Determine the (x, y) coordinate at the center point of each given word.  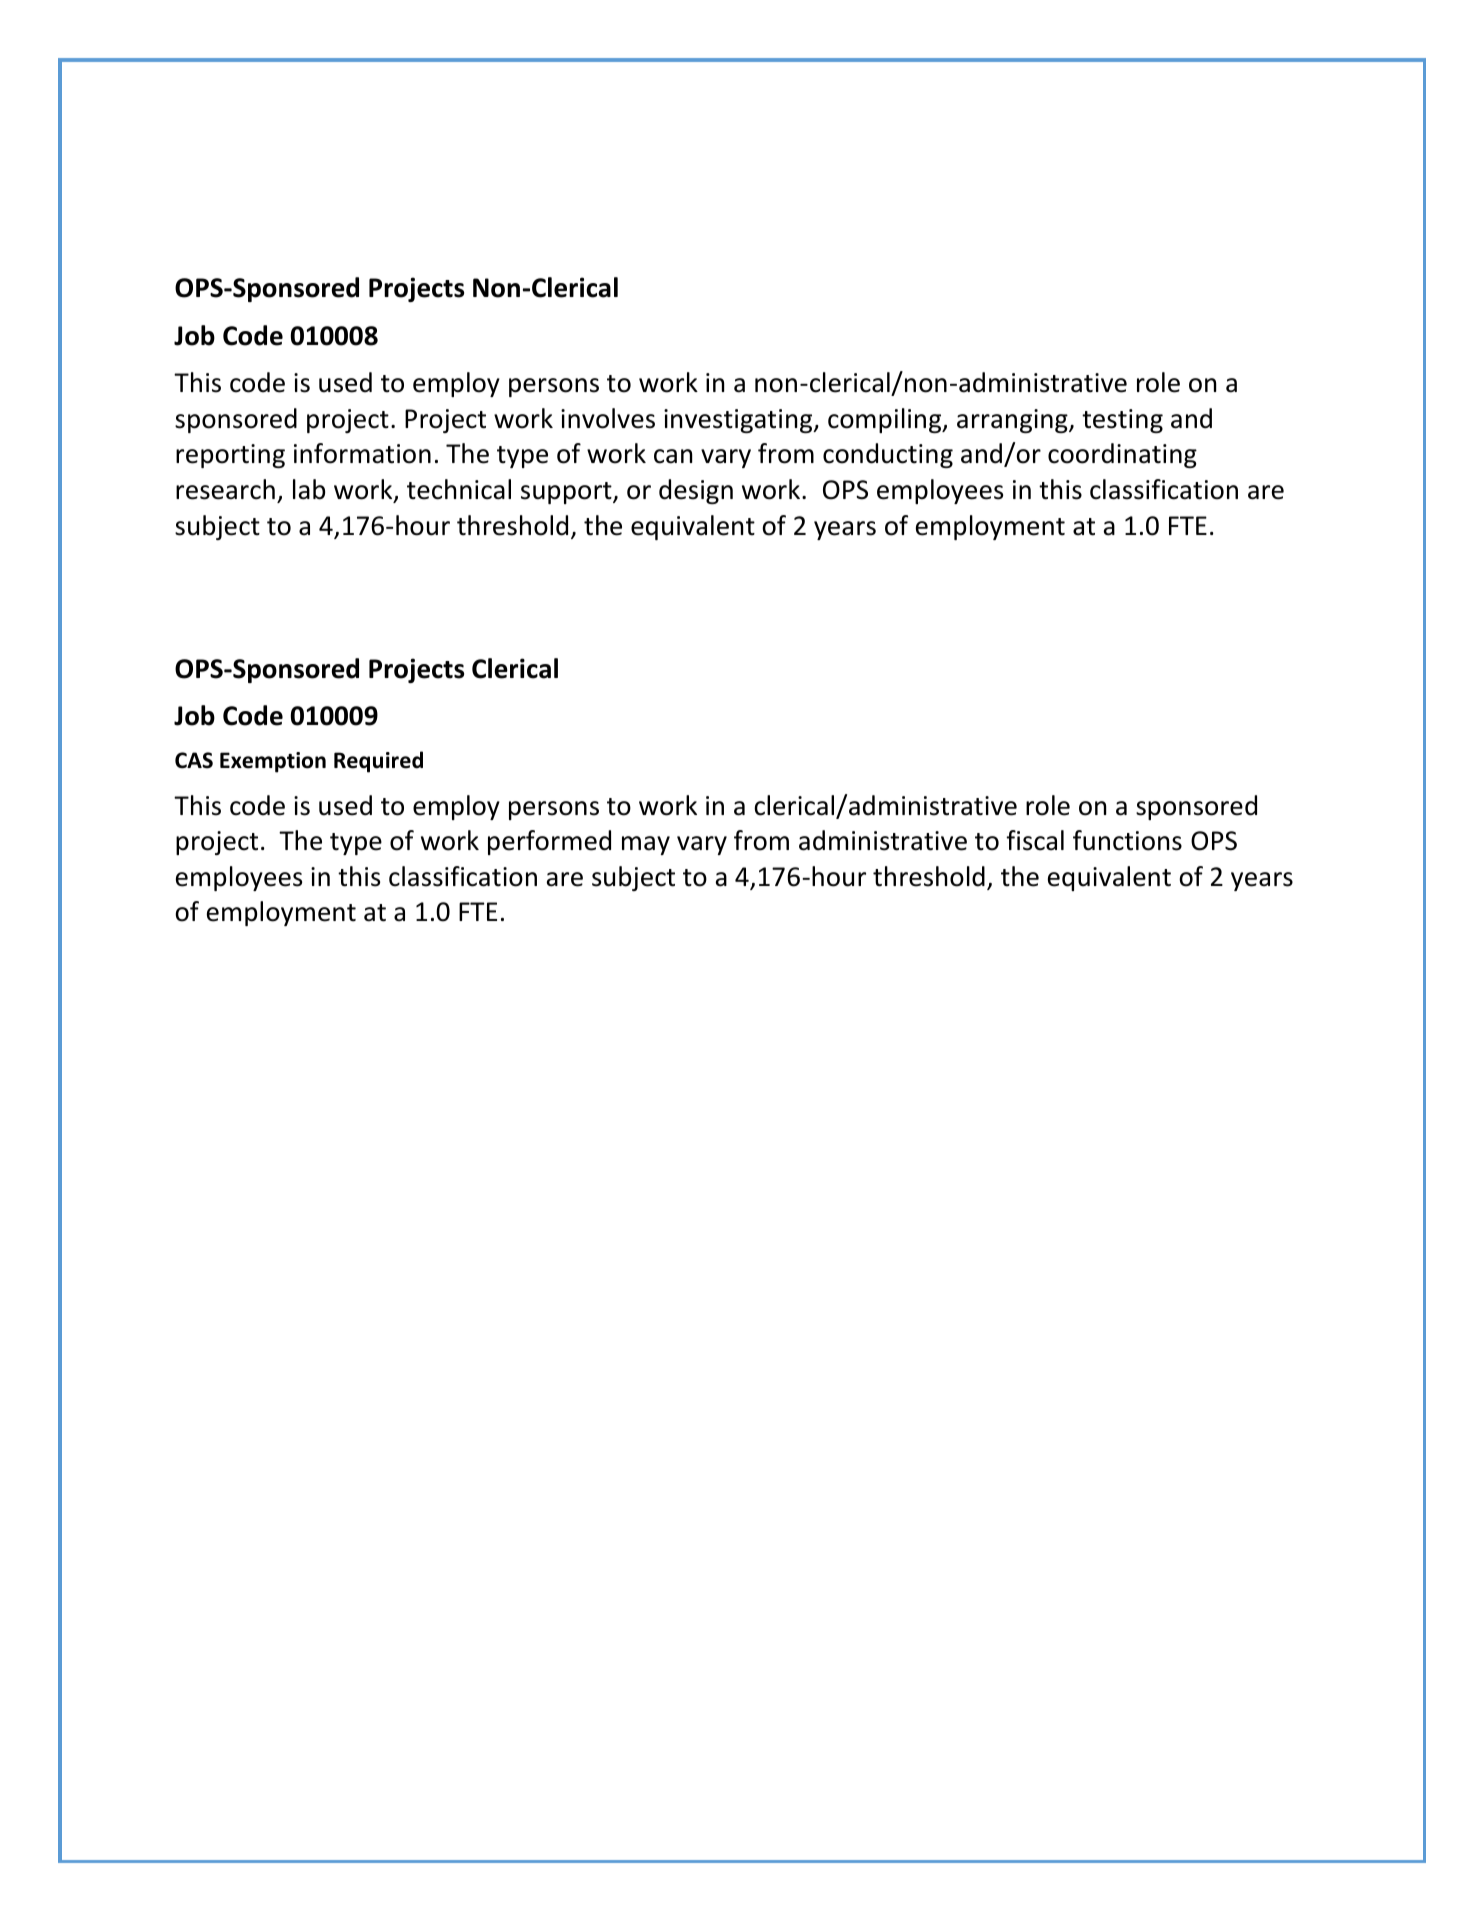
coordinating (1122, 455)
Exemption (273, 762)
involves (608, 418)
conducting (888, 455)
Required (378, 762)
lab (309, 489)
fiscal (1035, 840)
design (696, 491)
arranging (1013, 421)
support (567, 493)
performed (549, 842)
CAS (194, 760)
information (362, 453)
